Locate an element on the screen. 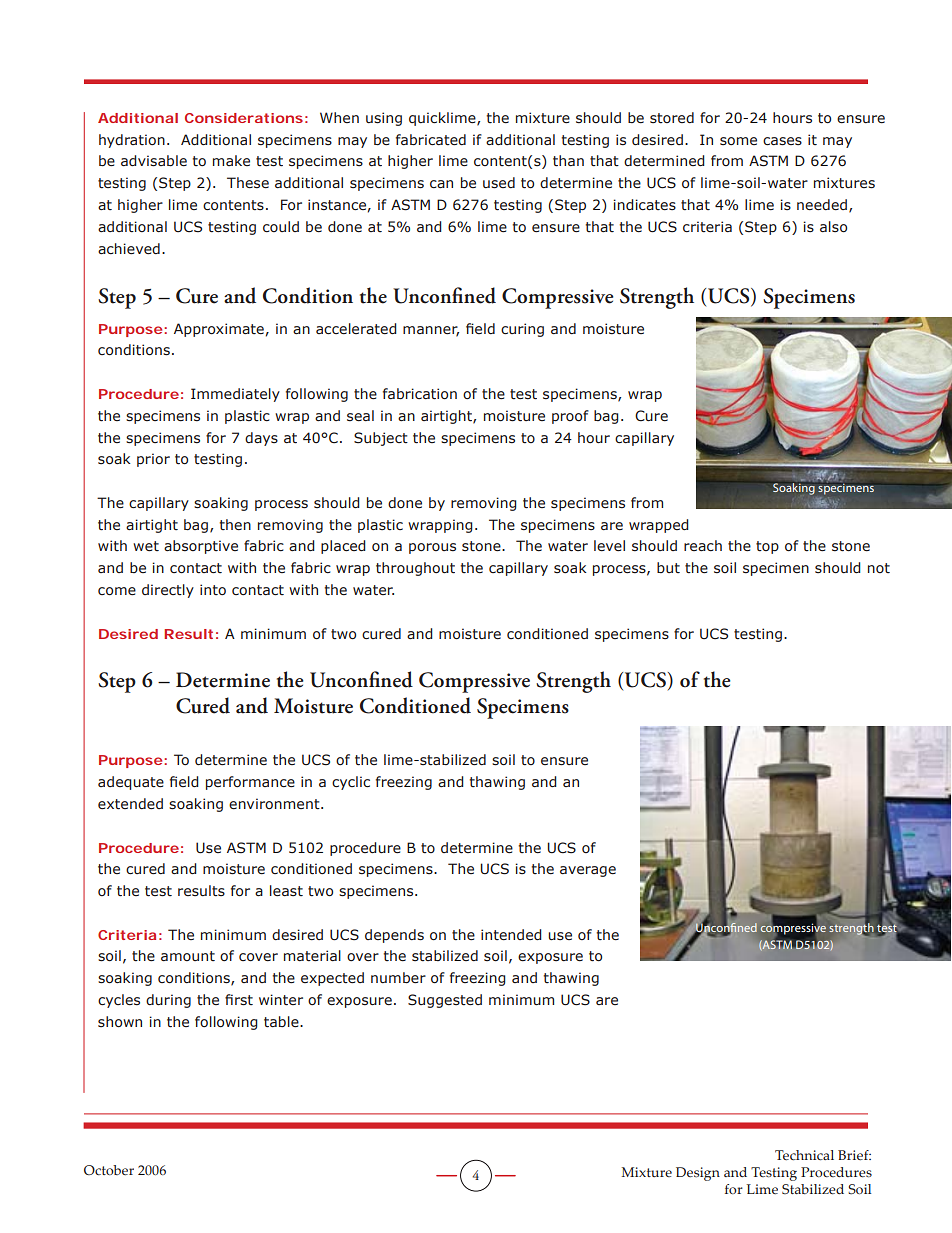 The width and height of the screenshot is (952, 1233). October is located at coordinates (109, 1170).
